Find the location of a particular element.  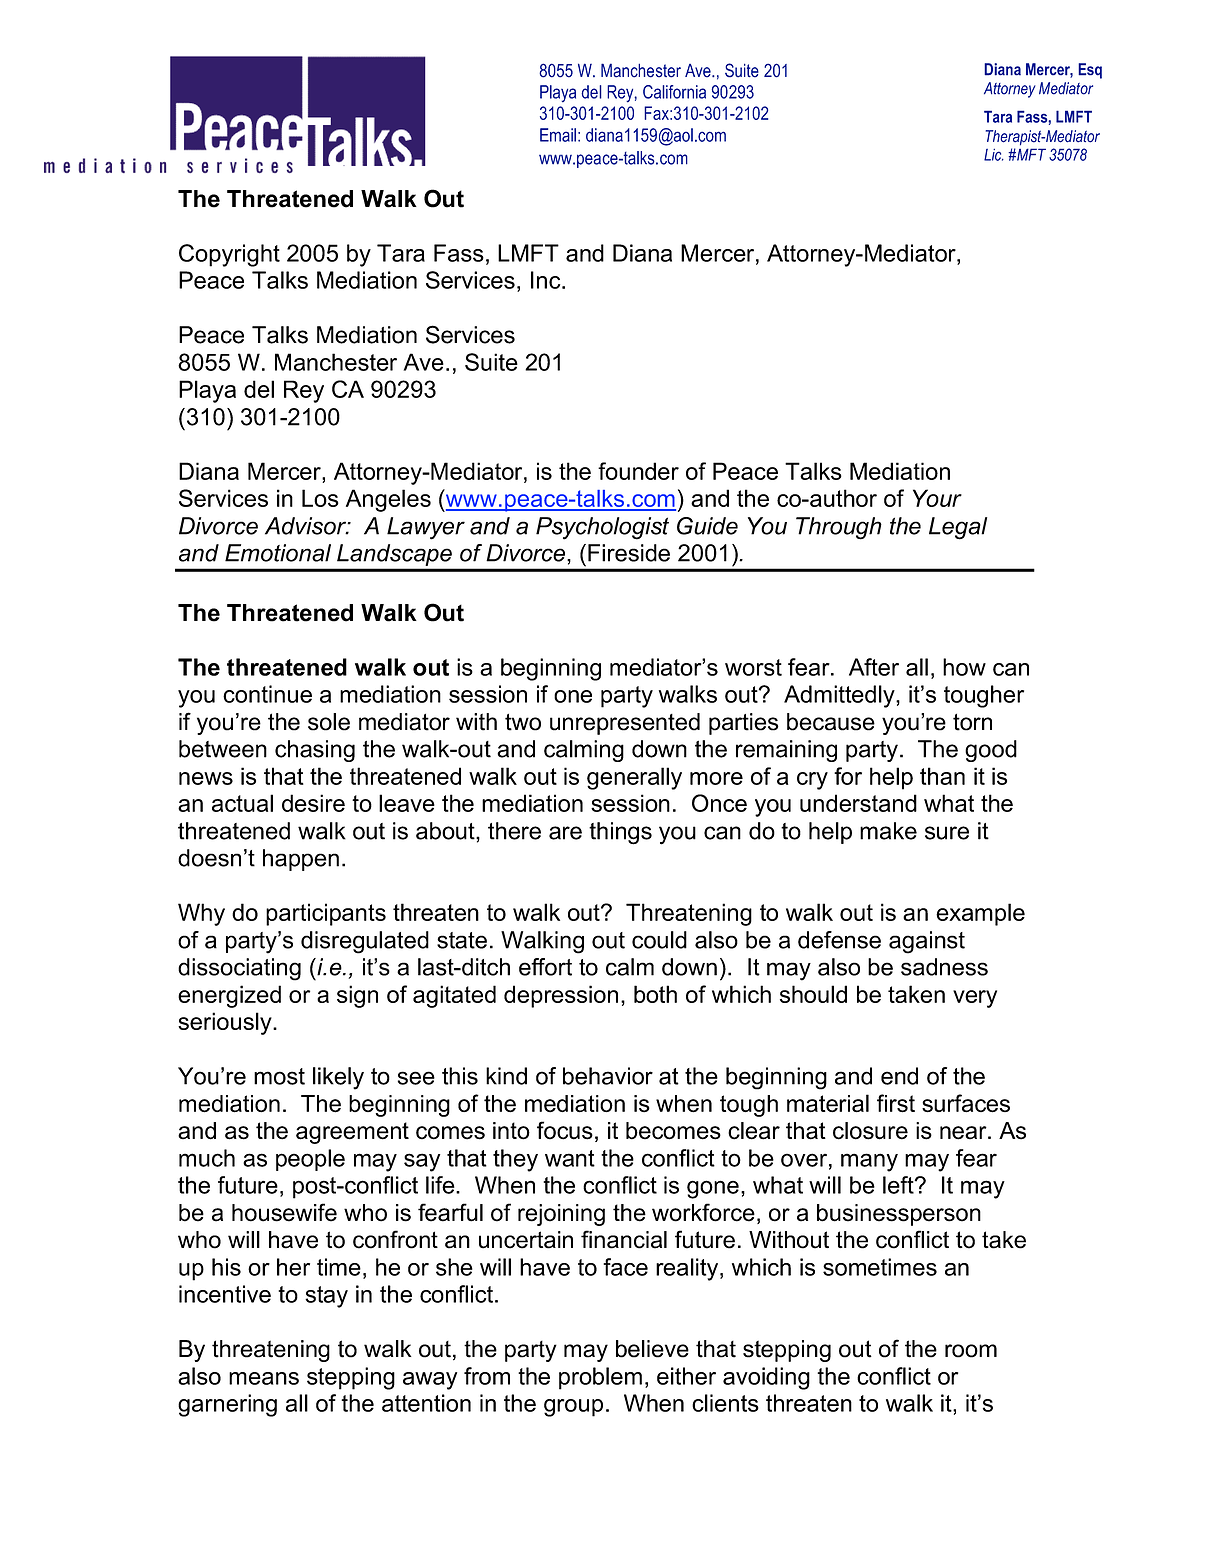

Esq is located at coordinates (1090, 71).
